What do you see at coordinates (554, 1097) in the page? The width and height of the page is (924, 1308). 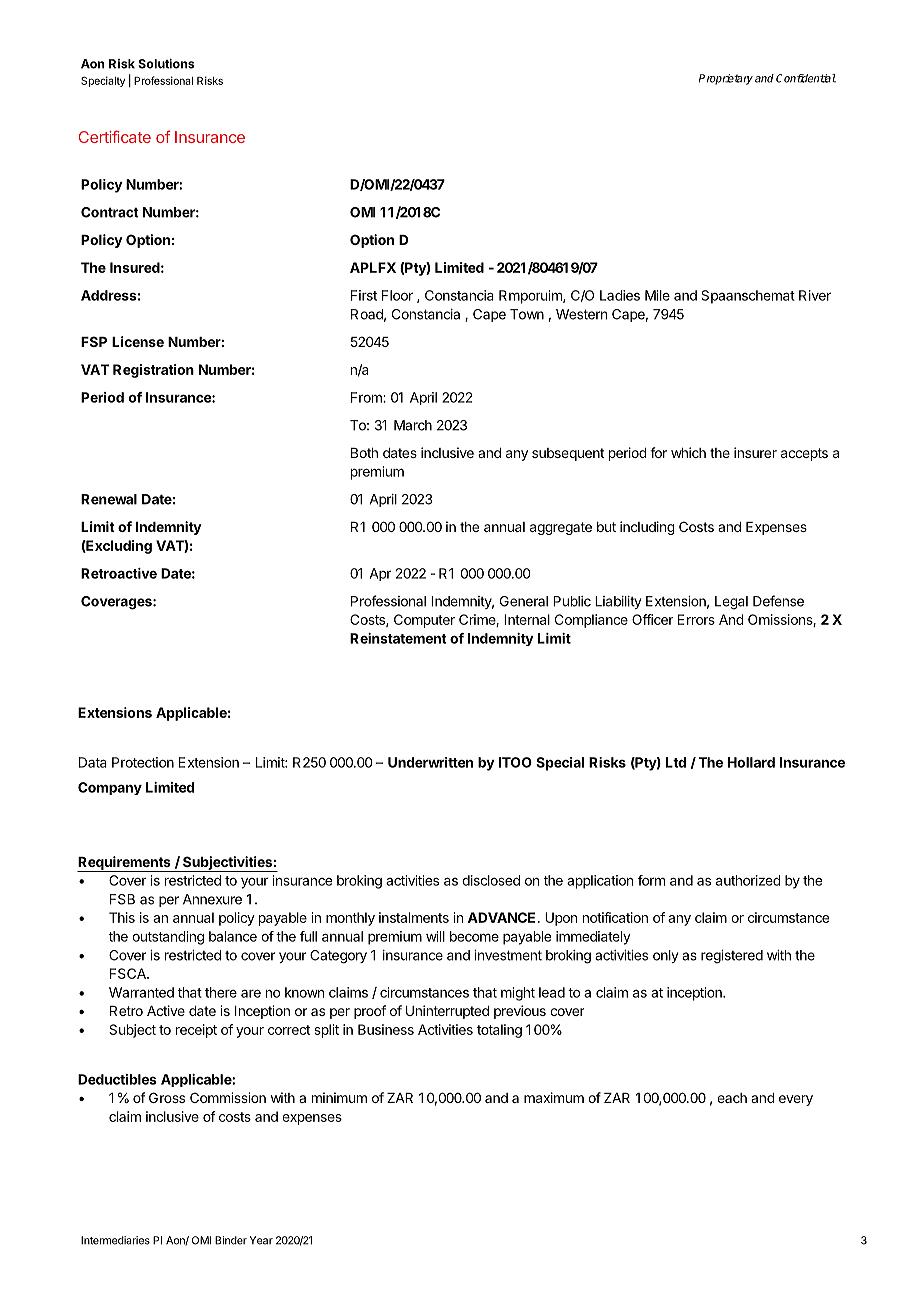 I see `maximum` at bounding box center [554, 1097].
